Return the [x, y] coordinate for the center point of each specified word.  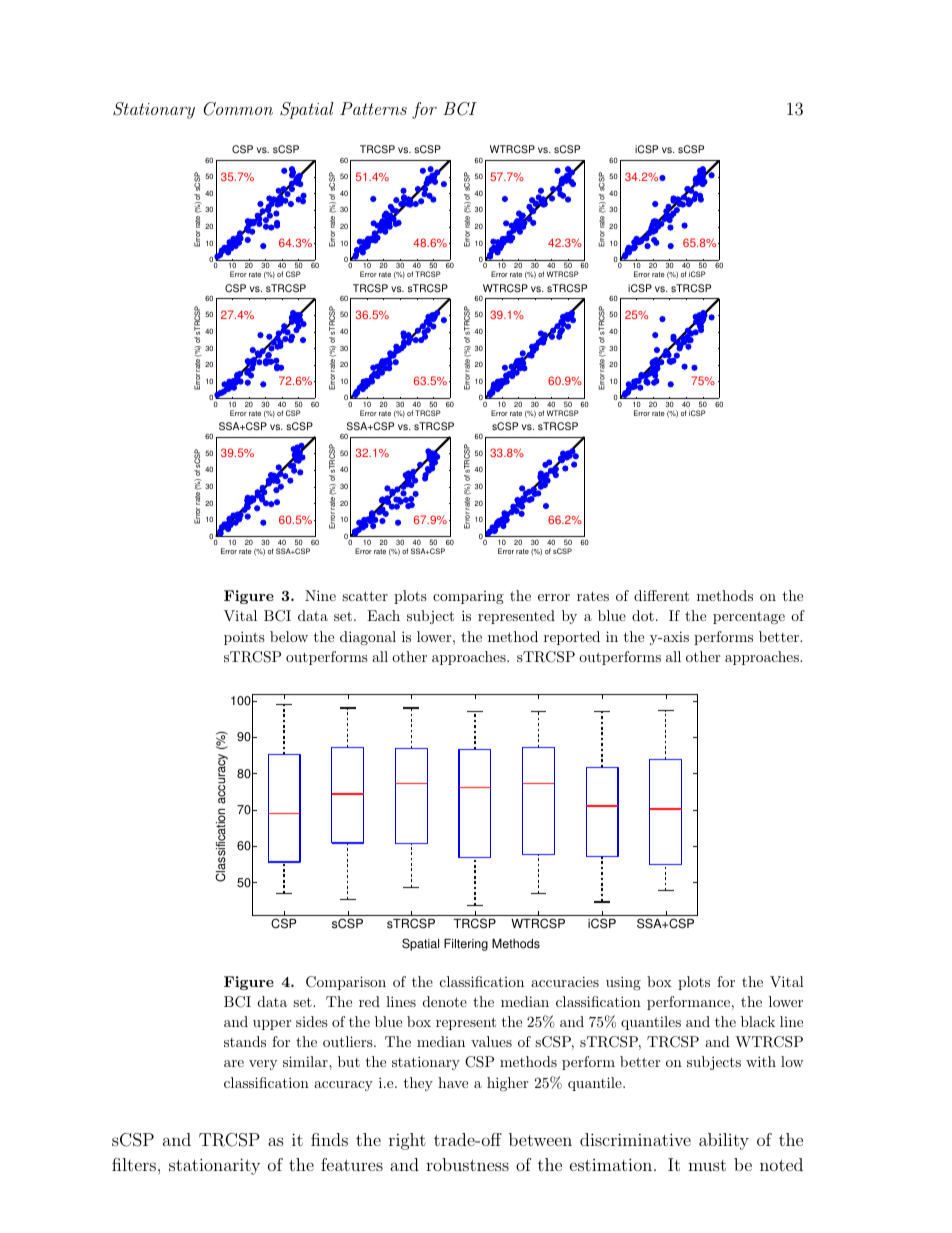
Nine [320, 595]
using [623, 983]
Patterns [373, 108]
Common [238, 109]
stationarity [214, 1166]
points [244, 638]
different [661, 595]
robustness [467, 1164]
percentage [749, 617]
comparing [468, 597]
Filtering [466, 945]
